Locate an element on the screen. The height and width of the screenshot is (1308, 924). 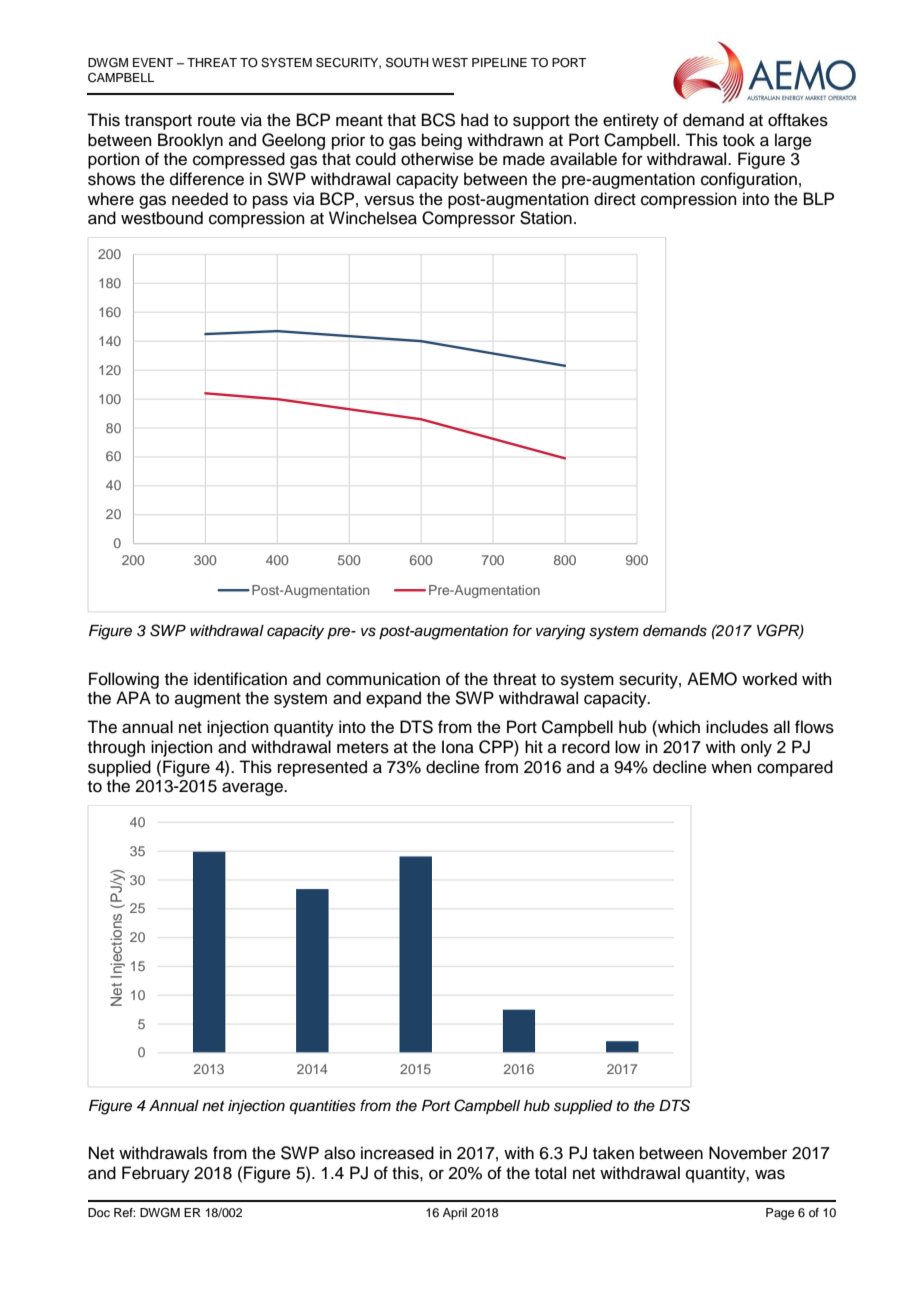
worked is located at coordinates (769, 679).
